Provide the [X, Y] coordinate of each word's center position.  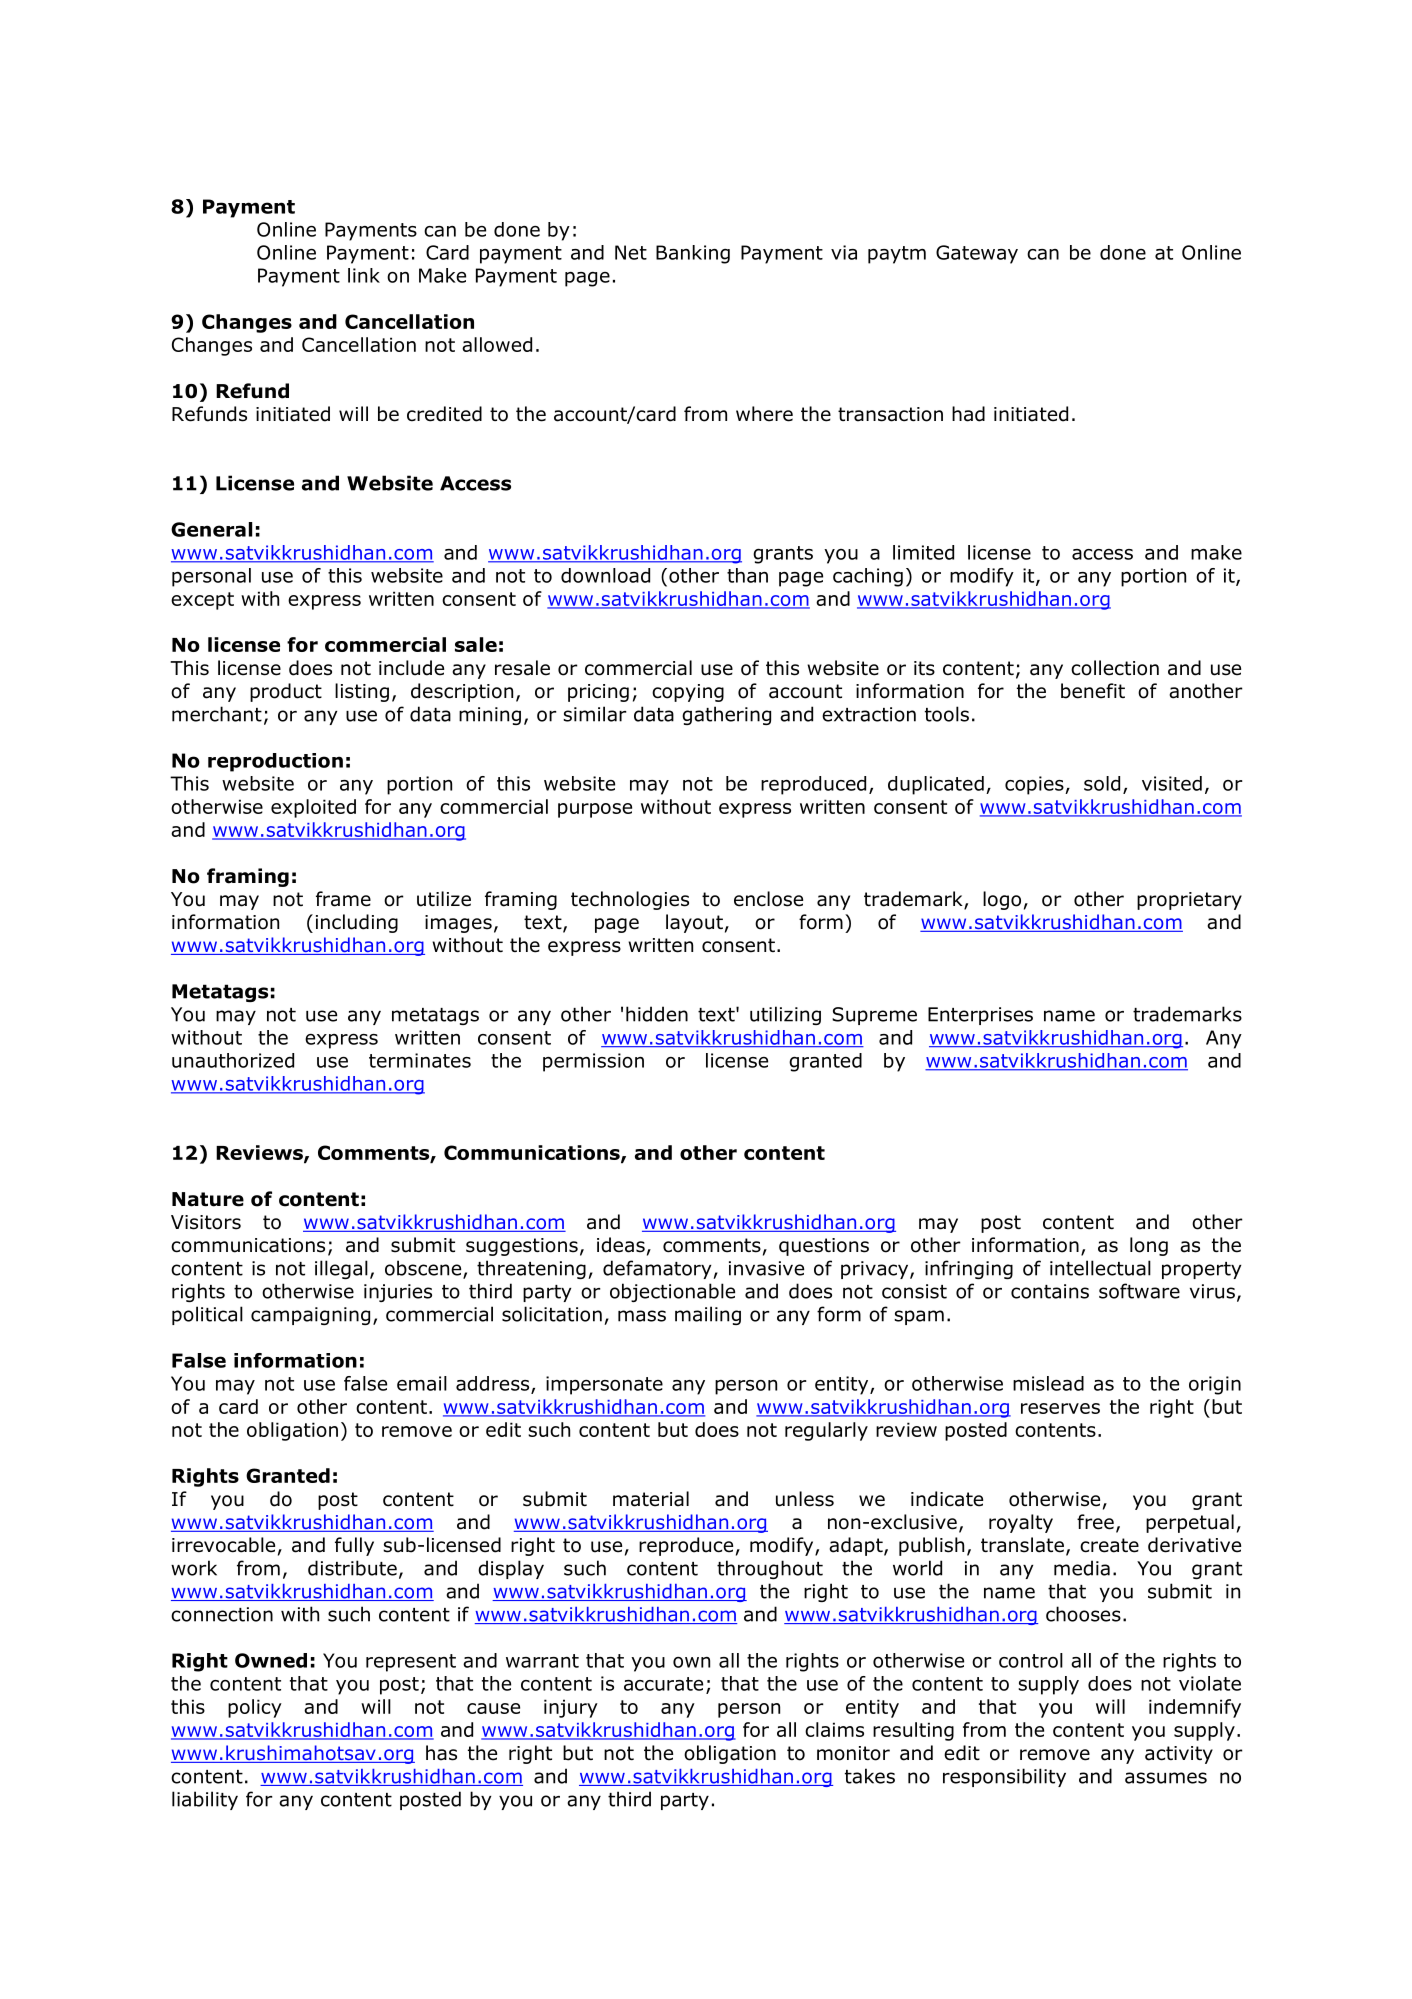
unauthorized [233, 1060]
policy [255, 1708]
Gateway [977, 254]
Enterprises [980, 1016]
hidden [657, 1014]
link [364, 275]
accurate [663, 1684]
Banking [693, 254]
